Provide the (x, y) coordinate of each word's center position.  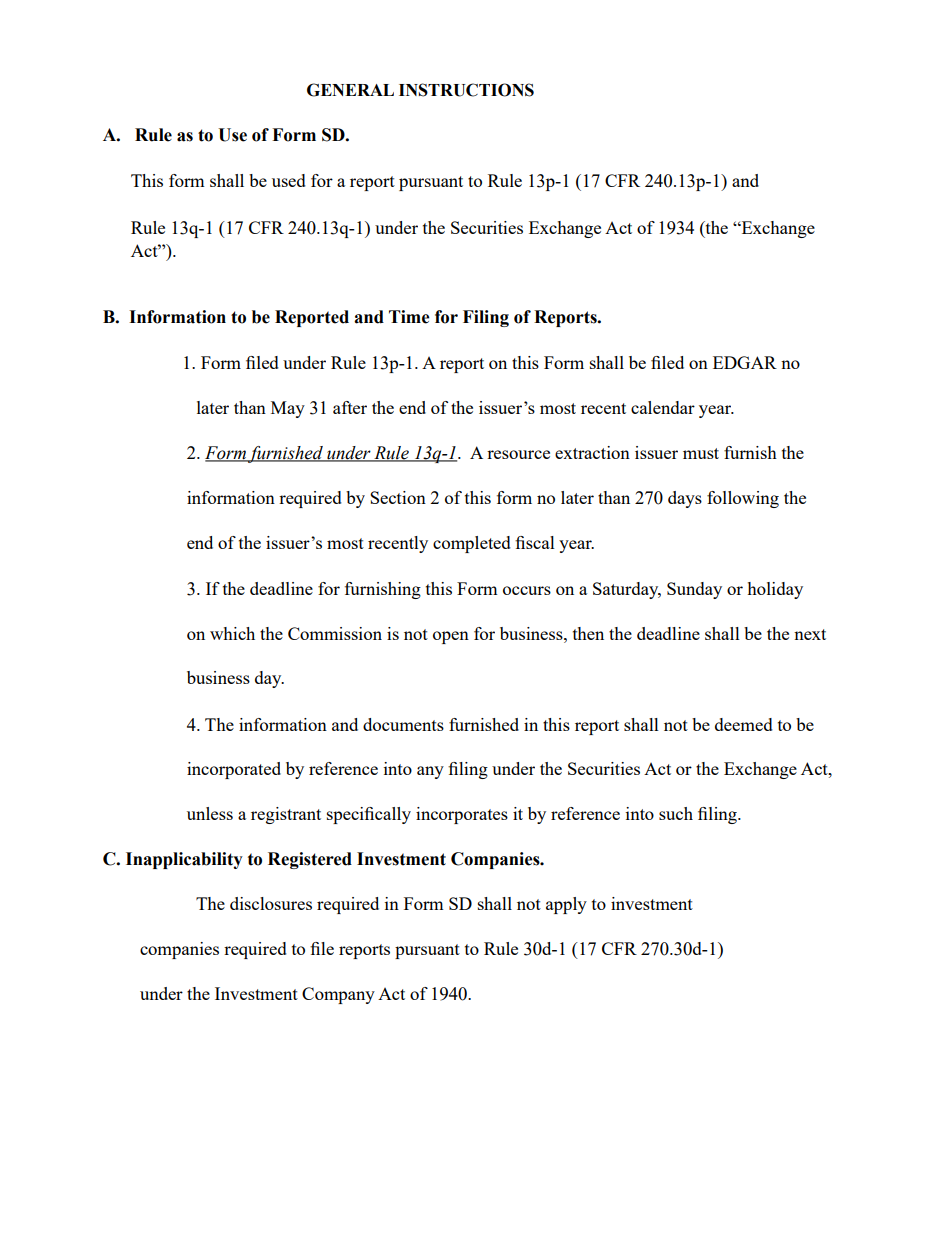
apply (566, 905)
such (676, 813)
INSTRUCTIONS (466, 90)
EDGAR (745, 362)
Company (338, 995)
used (289, 180)
